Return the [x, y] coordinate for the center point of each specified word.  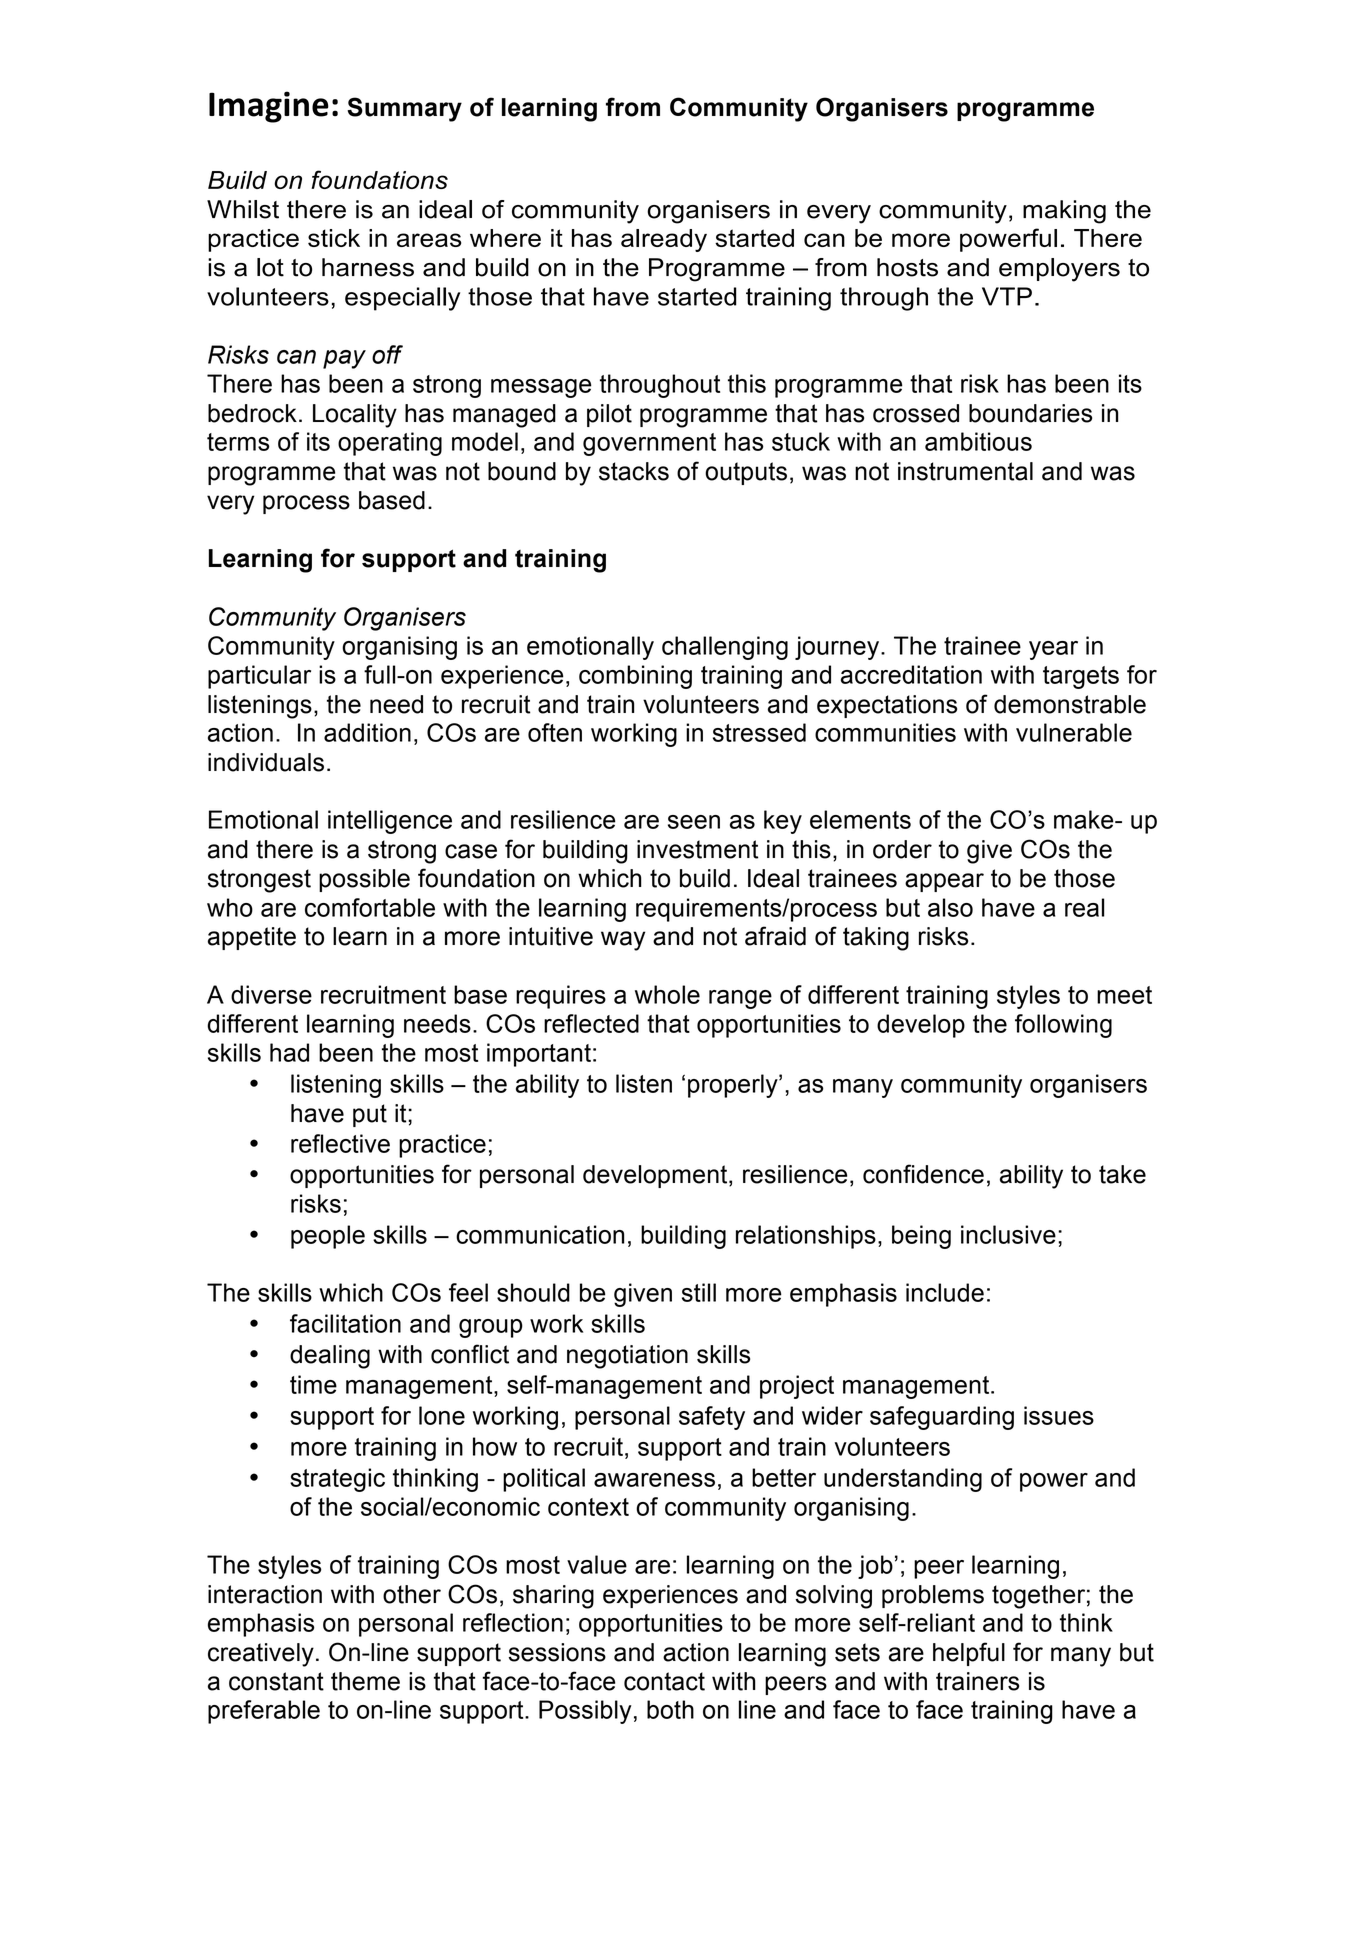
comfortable [370, 907]
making [1064, 212]
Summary [404, 109]
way [623, 941]
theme [365, 1681]
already [664, 240]
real [1085, 907]
